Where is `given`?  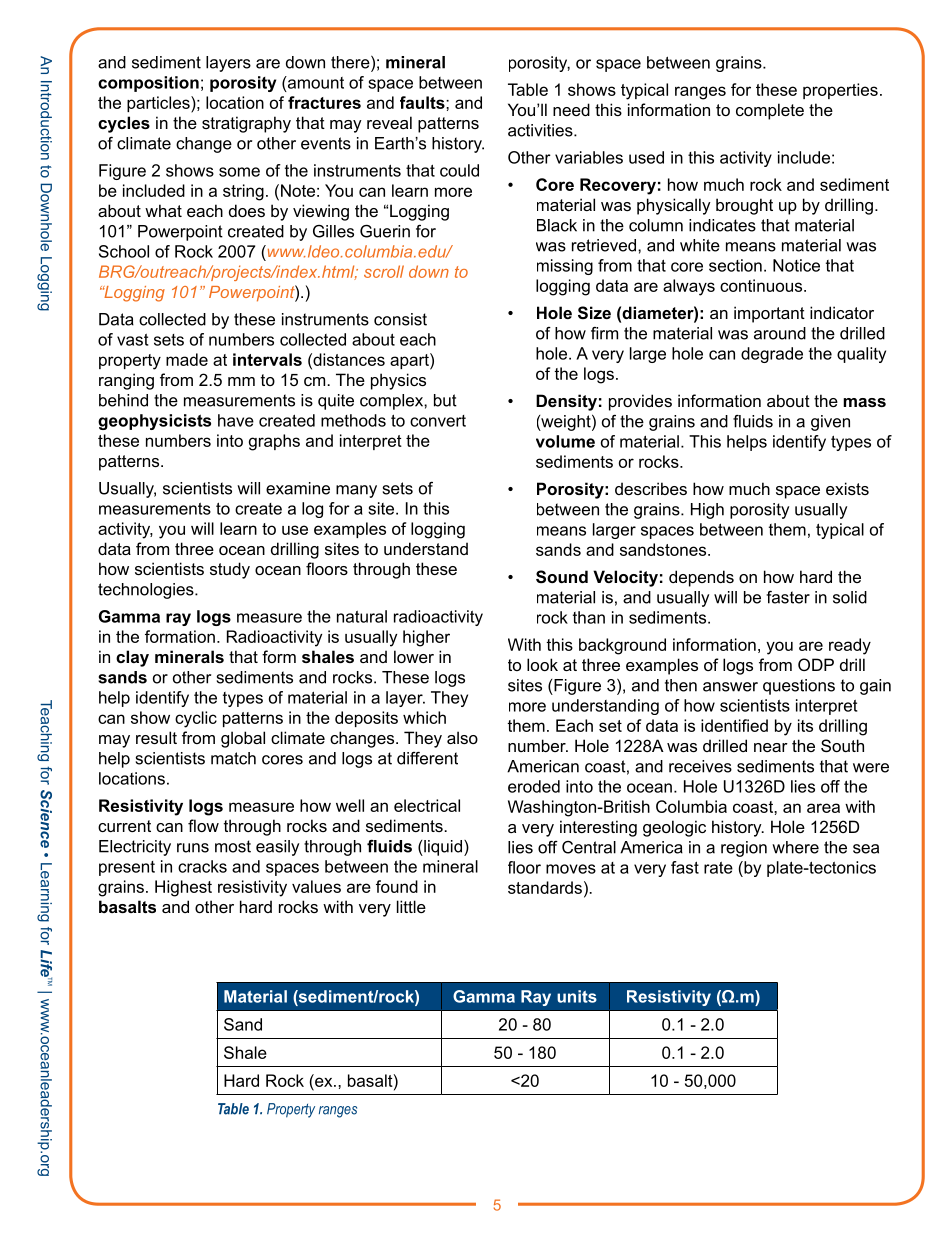
given is located at coordinates (830, 423).
